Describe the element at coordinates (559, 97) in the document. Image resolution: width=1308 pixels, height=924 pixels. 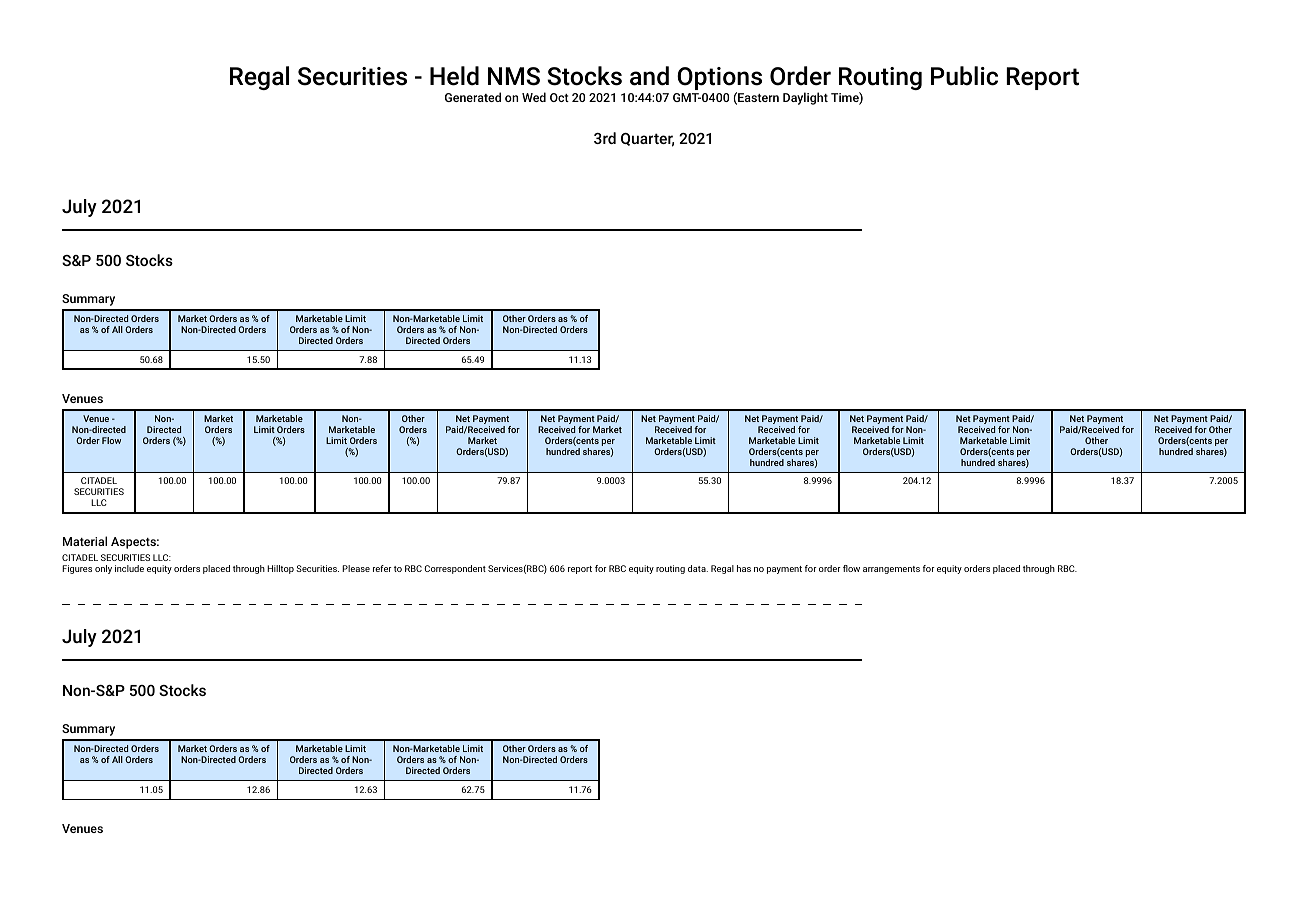
I see `Oct` at that location.
